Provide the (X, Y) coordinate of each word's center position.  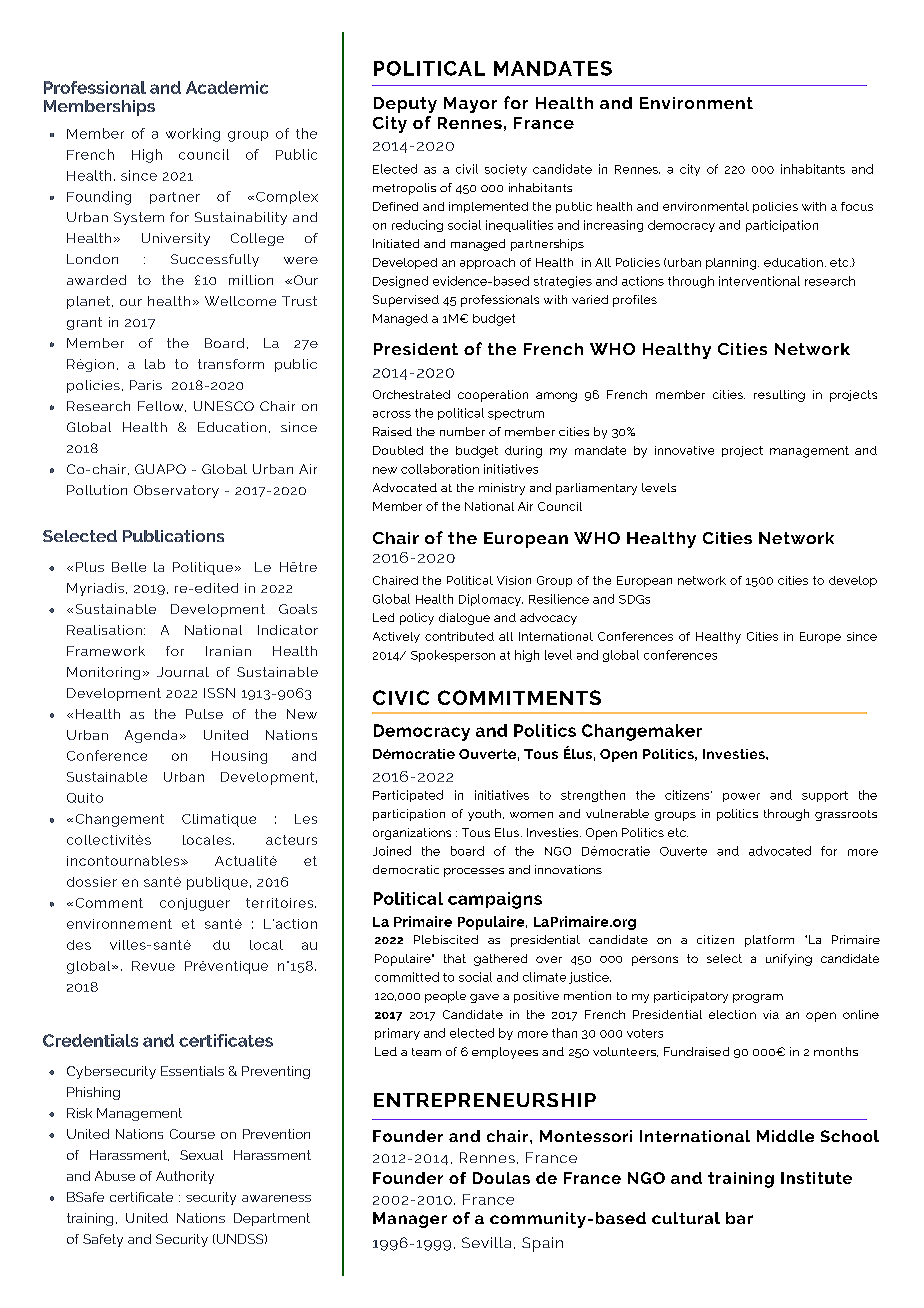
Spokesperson (453, 656)
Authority (185, 1177)
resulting (779, 396)
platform (769, 941)
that (455, 958)
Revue (153, 966)
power (741, 797)
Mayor (470, 105)
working (193, 135)
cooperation (493, 396)
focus (857, 206)
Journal (183, 672)
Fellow (162, 406)
